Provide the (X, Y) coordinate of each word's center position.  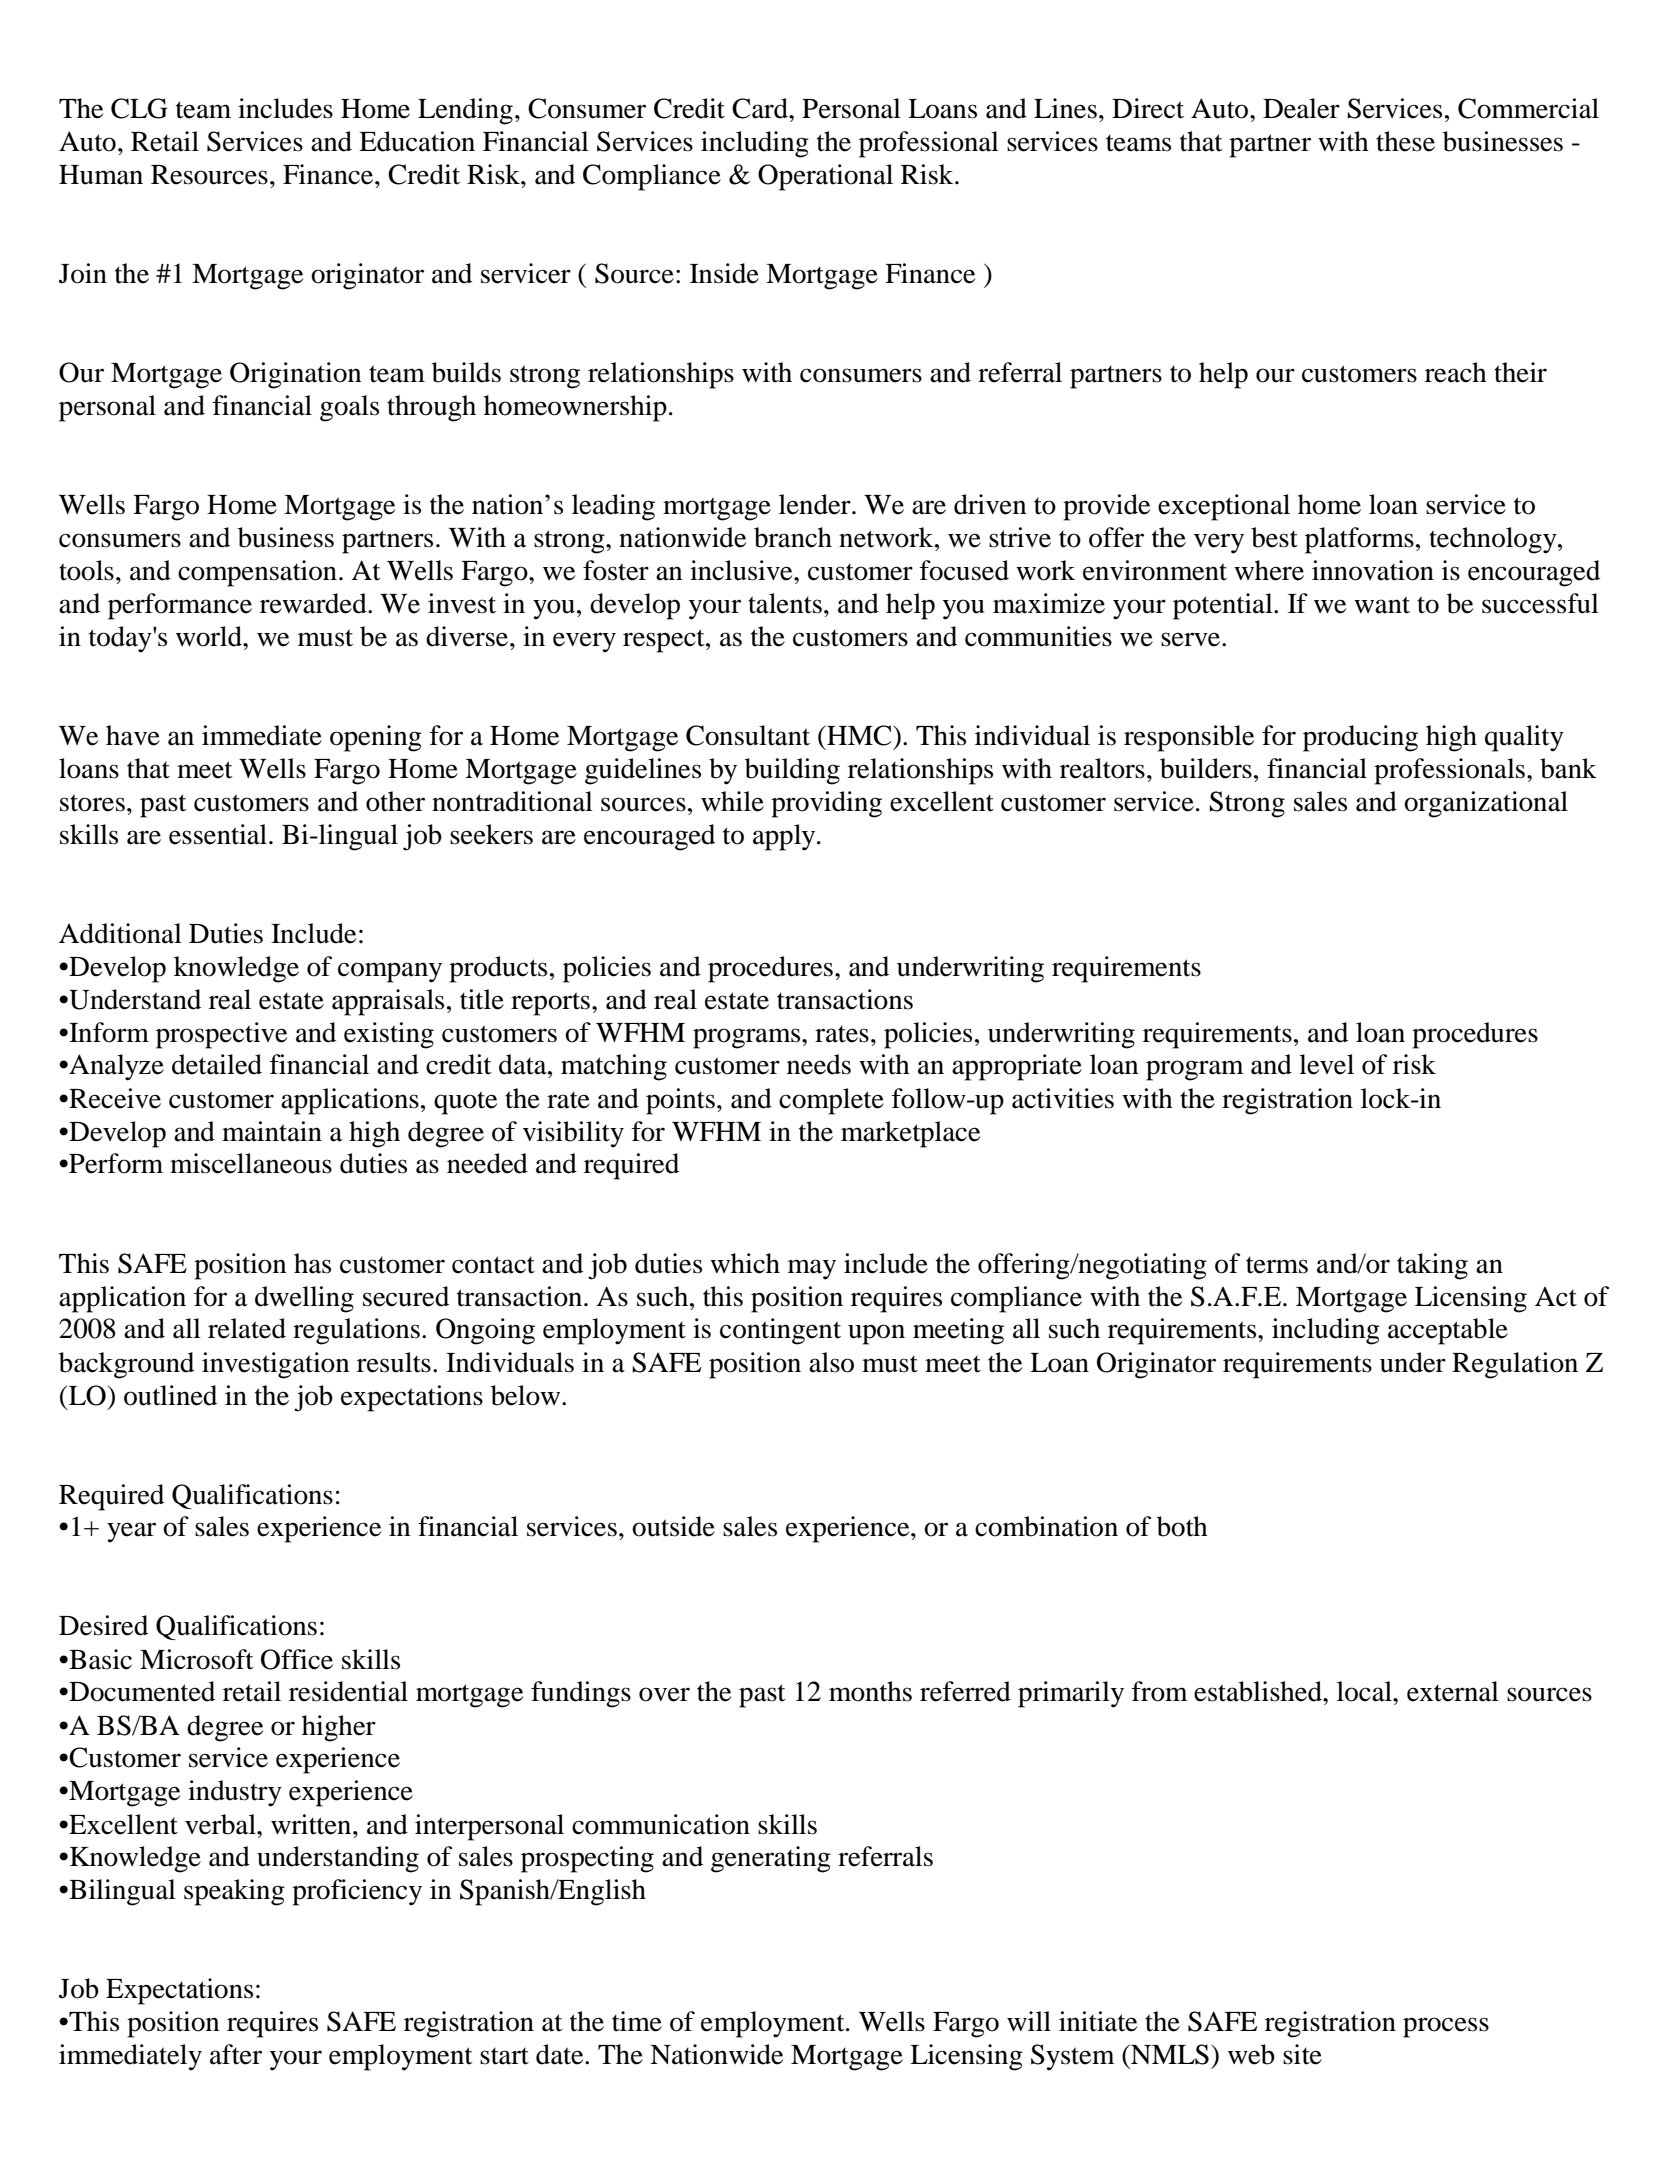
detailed (217, 1064)
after (236, 2054)
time (637, 2021)
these (1405, 141)
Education (417, 141)
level (1326, 1064)
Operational (825, 177)
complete (831, 1101)
